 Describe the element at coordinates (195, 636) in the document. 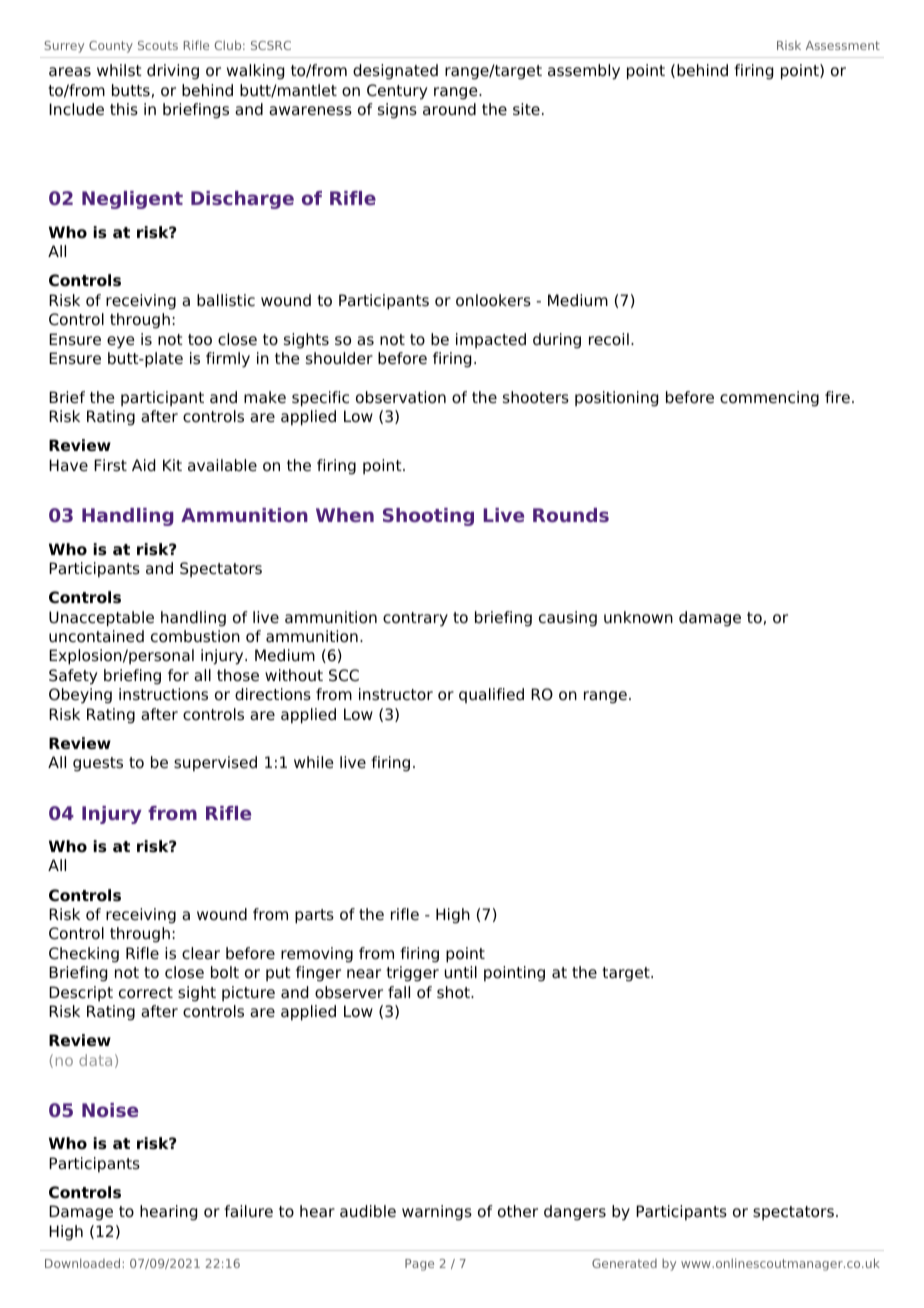

I see `combustion` at that location.
